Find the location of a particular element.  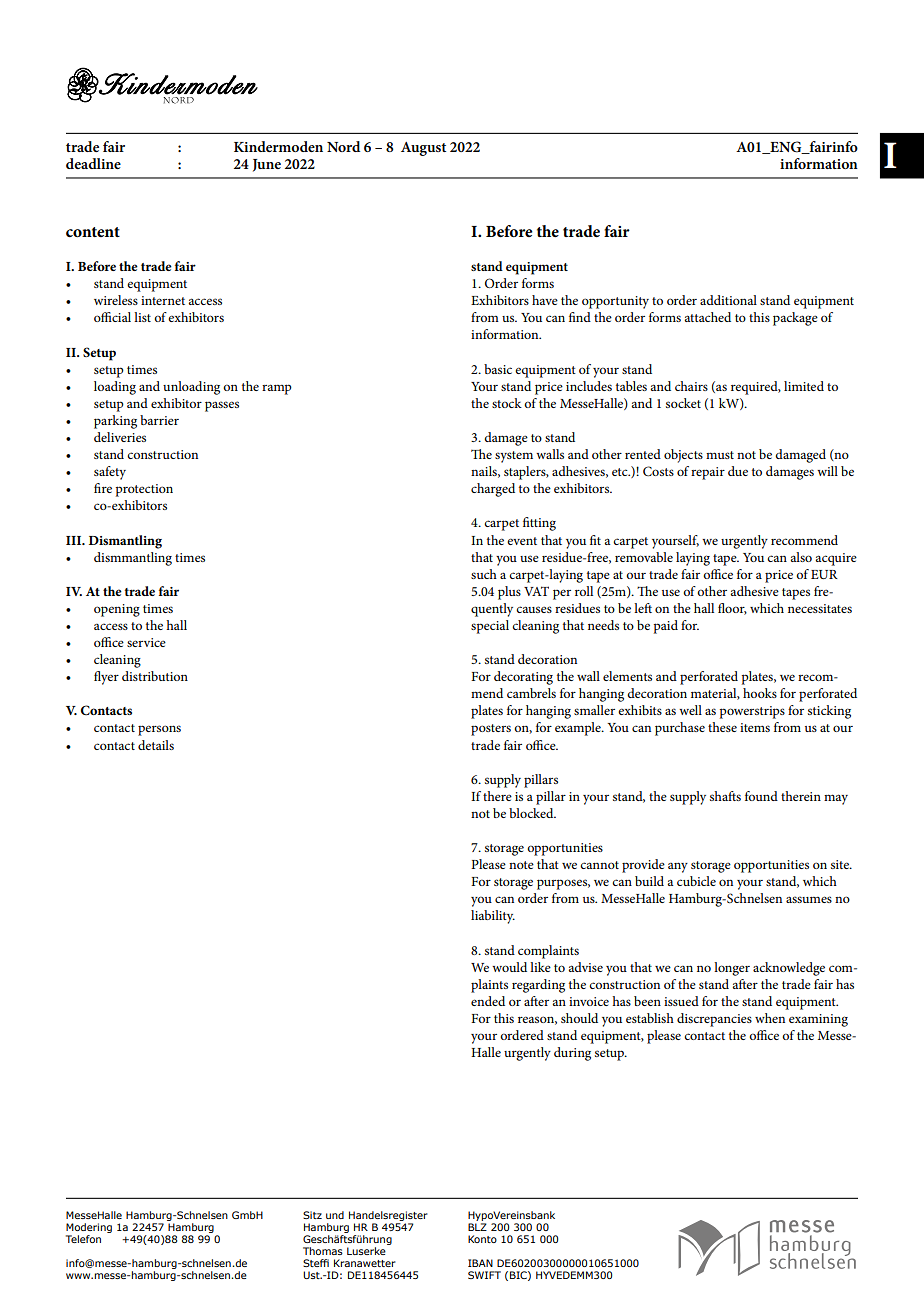

deadline is located at coordinates (93, 163).
